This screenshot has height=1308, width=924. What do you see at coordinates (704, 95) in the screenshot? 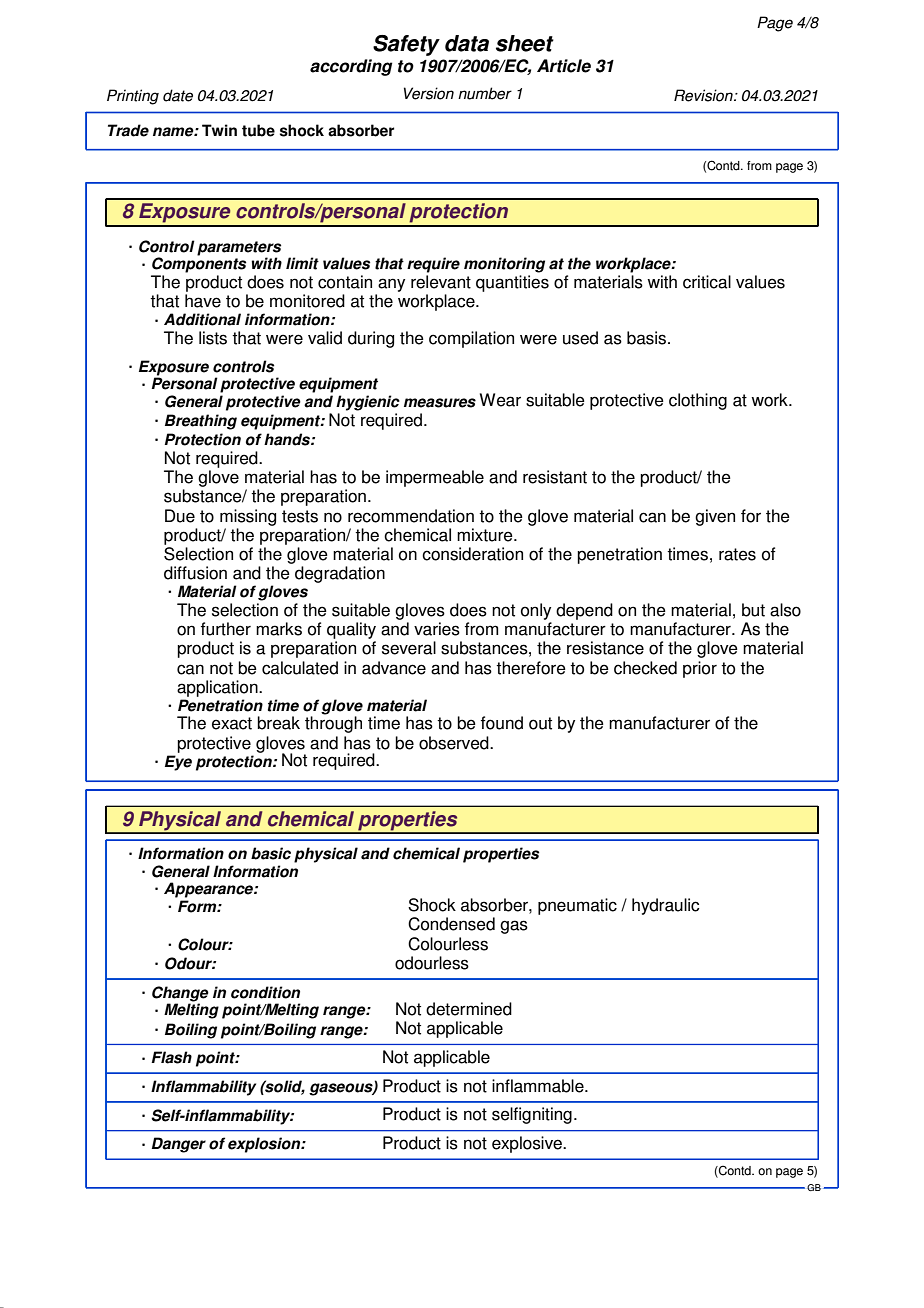
I see `Revision` at bounding box center [704, 95].
